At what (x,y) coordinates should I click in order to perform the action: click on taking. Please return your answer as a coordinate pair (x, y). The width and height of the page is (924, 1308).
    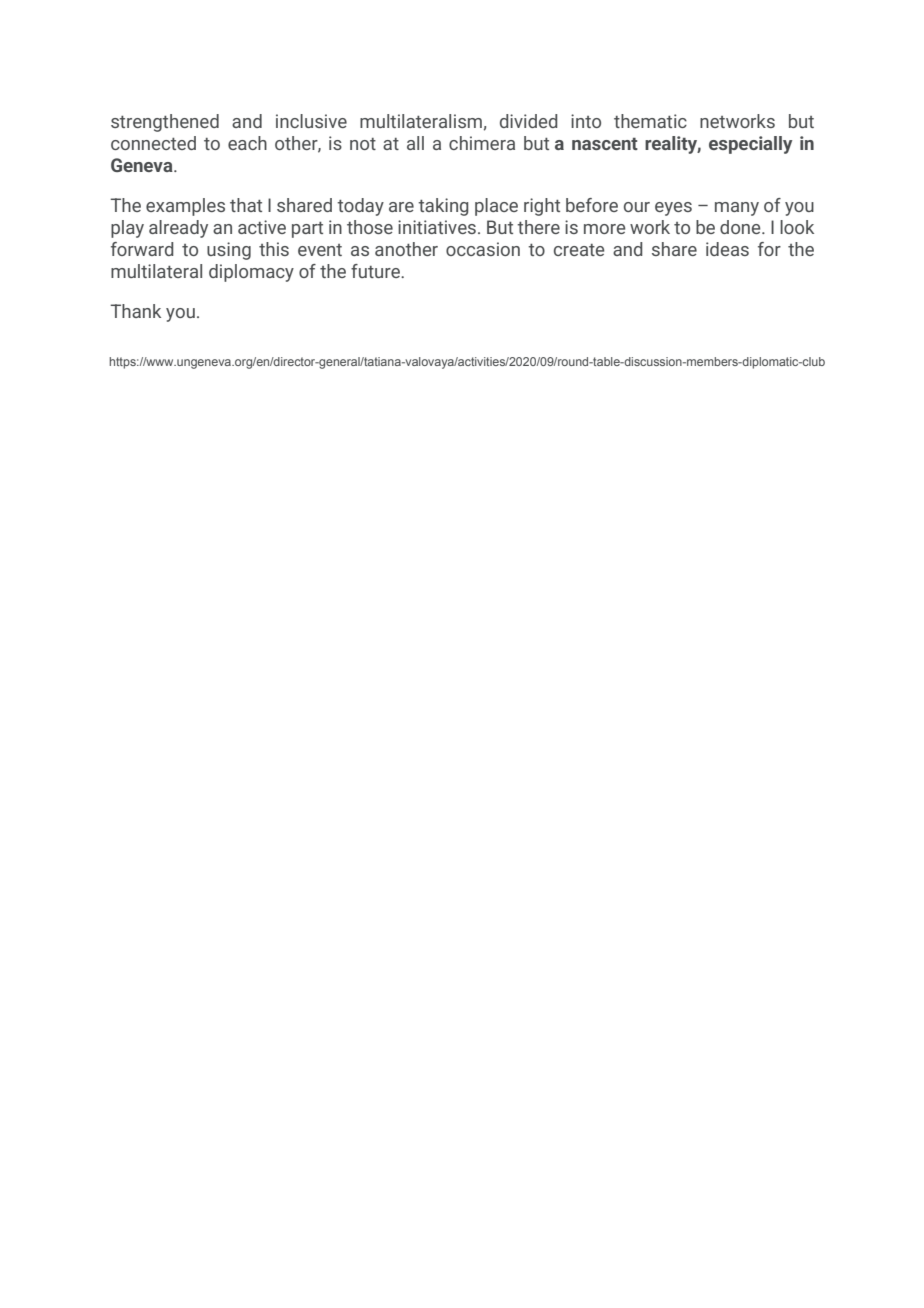
    Looking at the image, I should click on (443, 207).
